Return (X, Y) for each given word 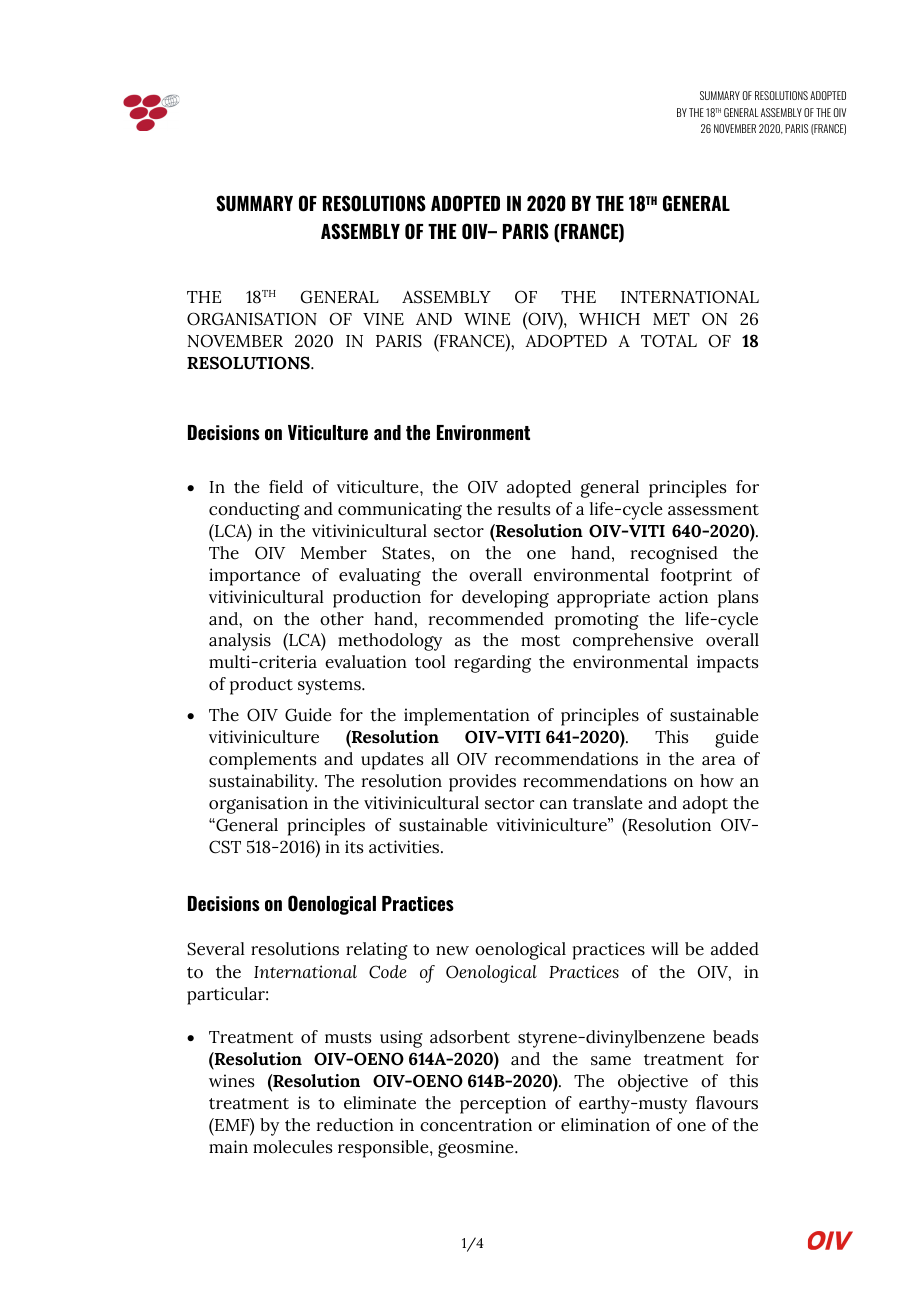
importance (254, 577)
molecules (292, 1147)
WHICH (609, 319)
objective (653, 1083)
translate (608, 803)
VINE (383, 319)
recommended (486, 619)
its (354, 847)
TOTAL (669, 341)
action (683, 597)
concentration (476, 1125)
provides (482, 783)
